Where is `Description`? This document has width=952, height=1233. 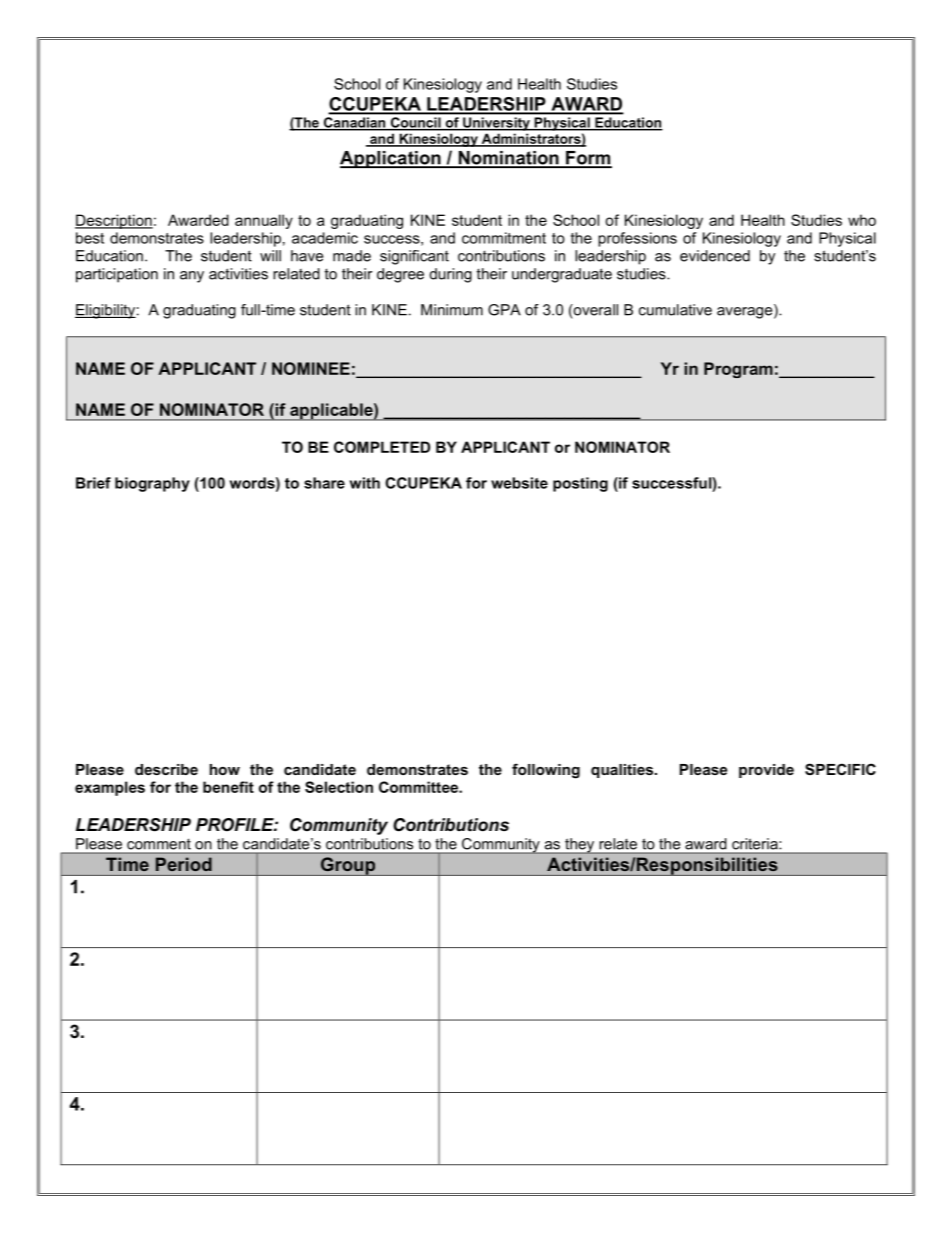 Description is located at coordinates (114, 221).
